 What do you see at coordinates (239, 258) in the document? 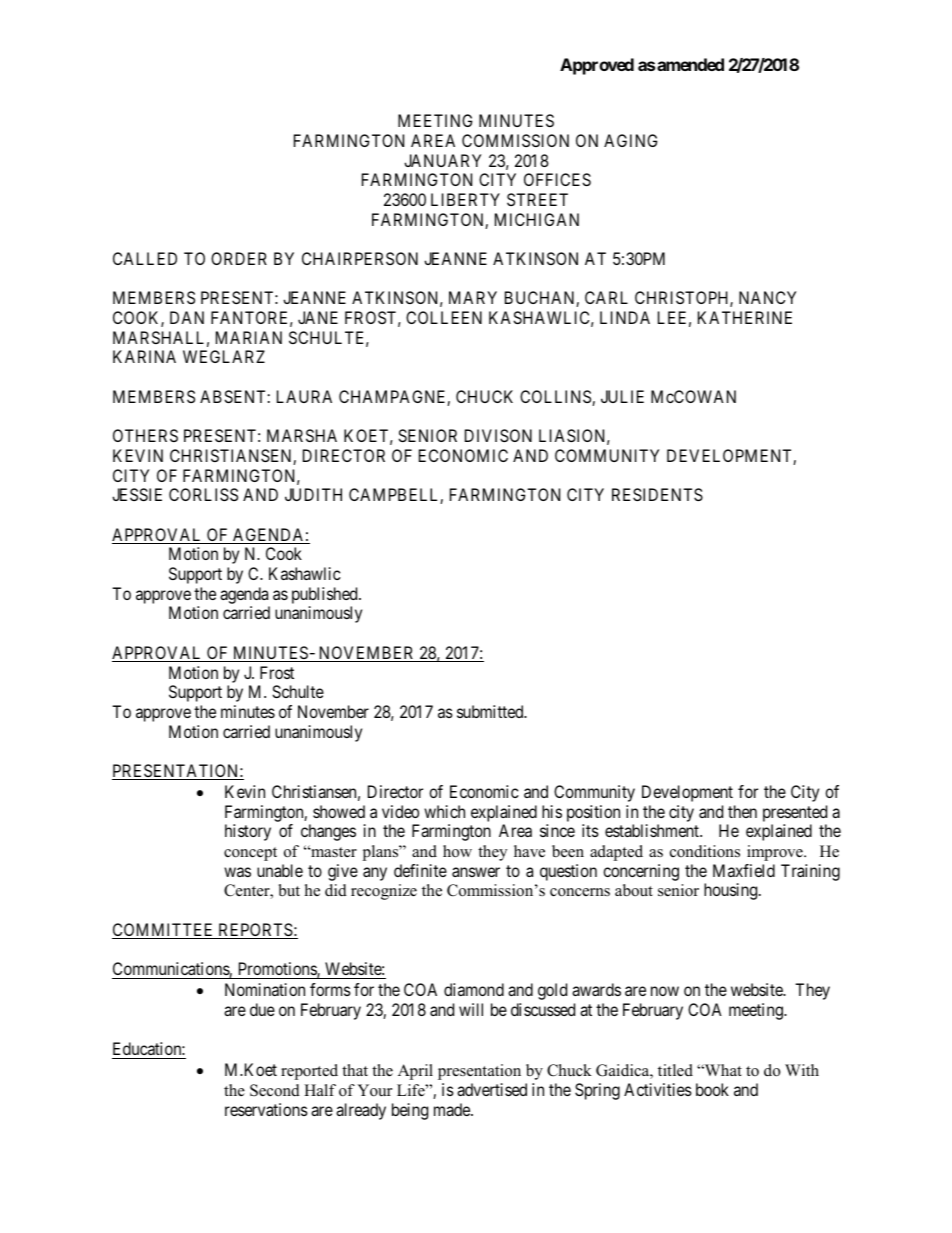
I see `ORDER` at bounding box center [239, 258].
